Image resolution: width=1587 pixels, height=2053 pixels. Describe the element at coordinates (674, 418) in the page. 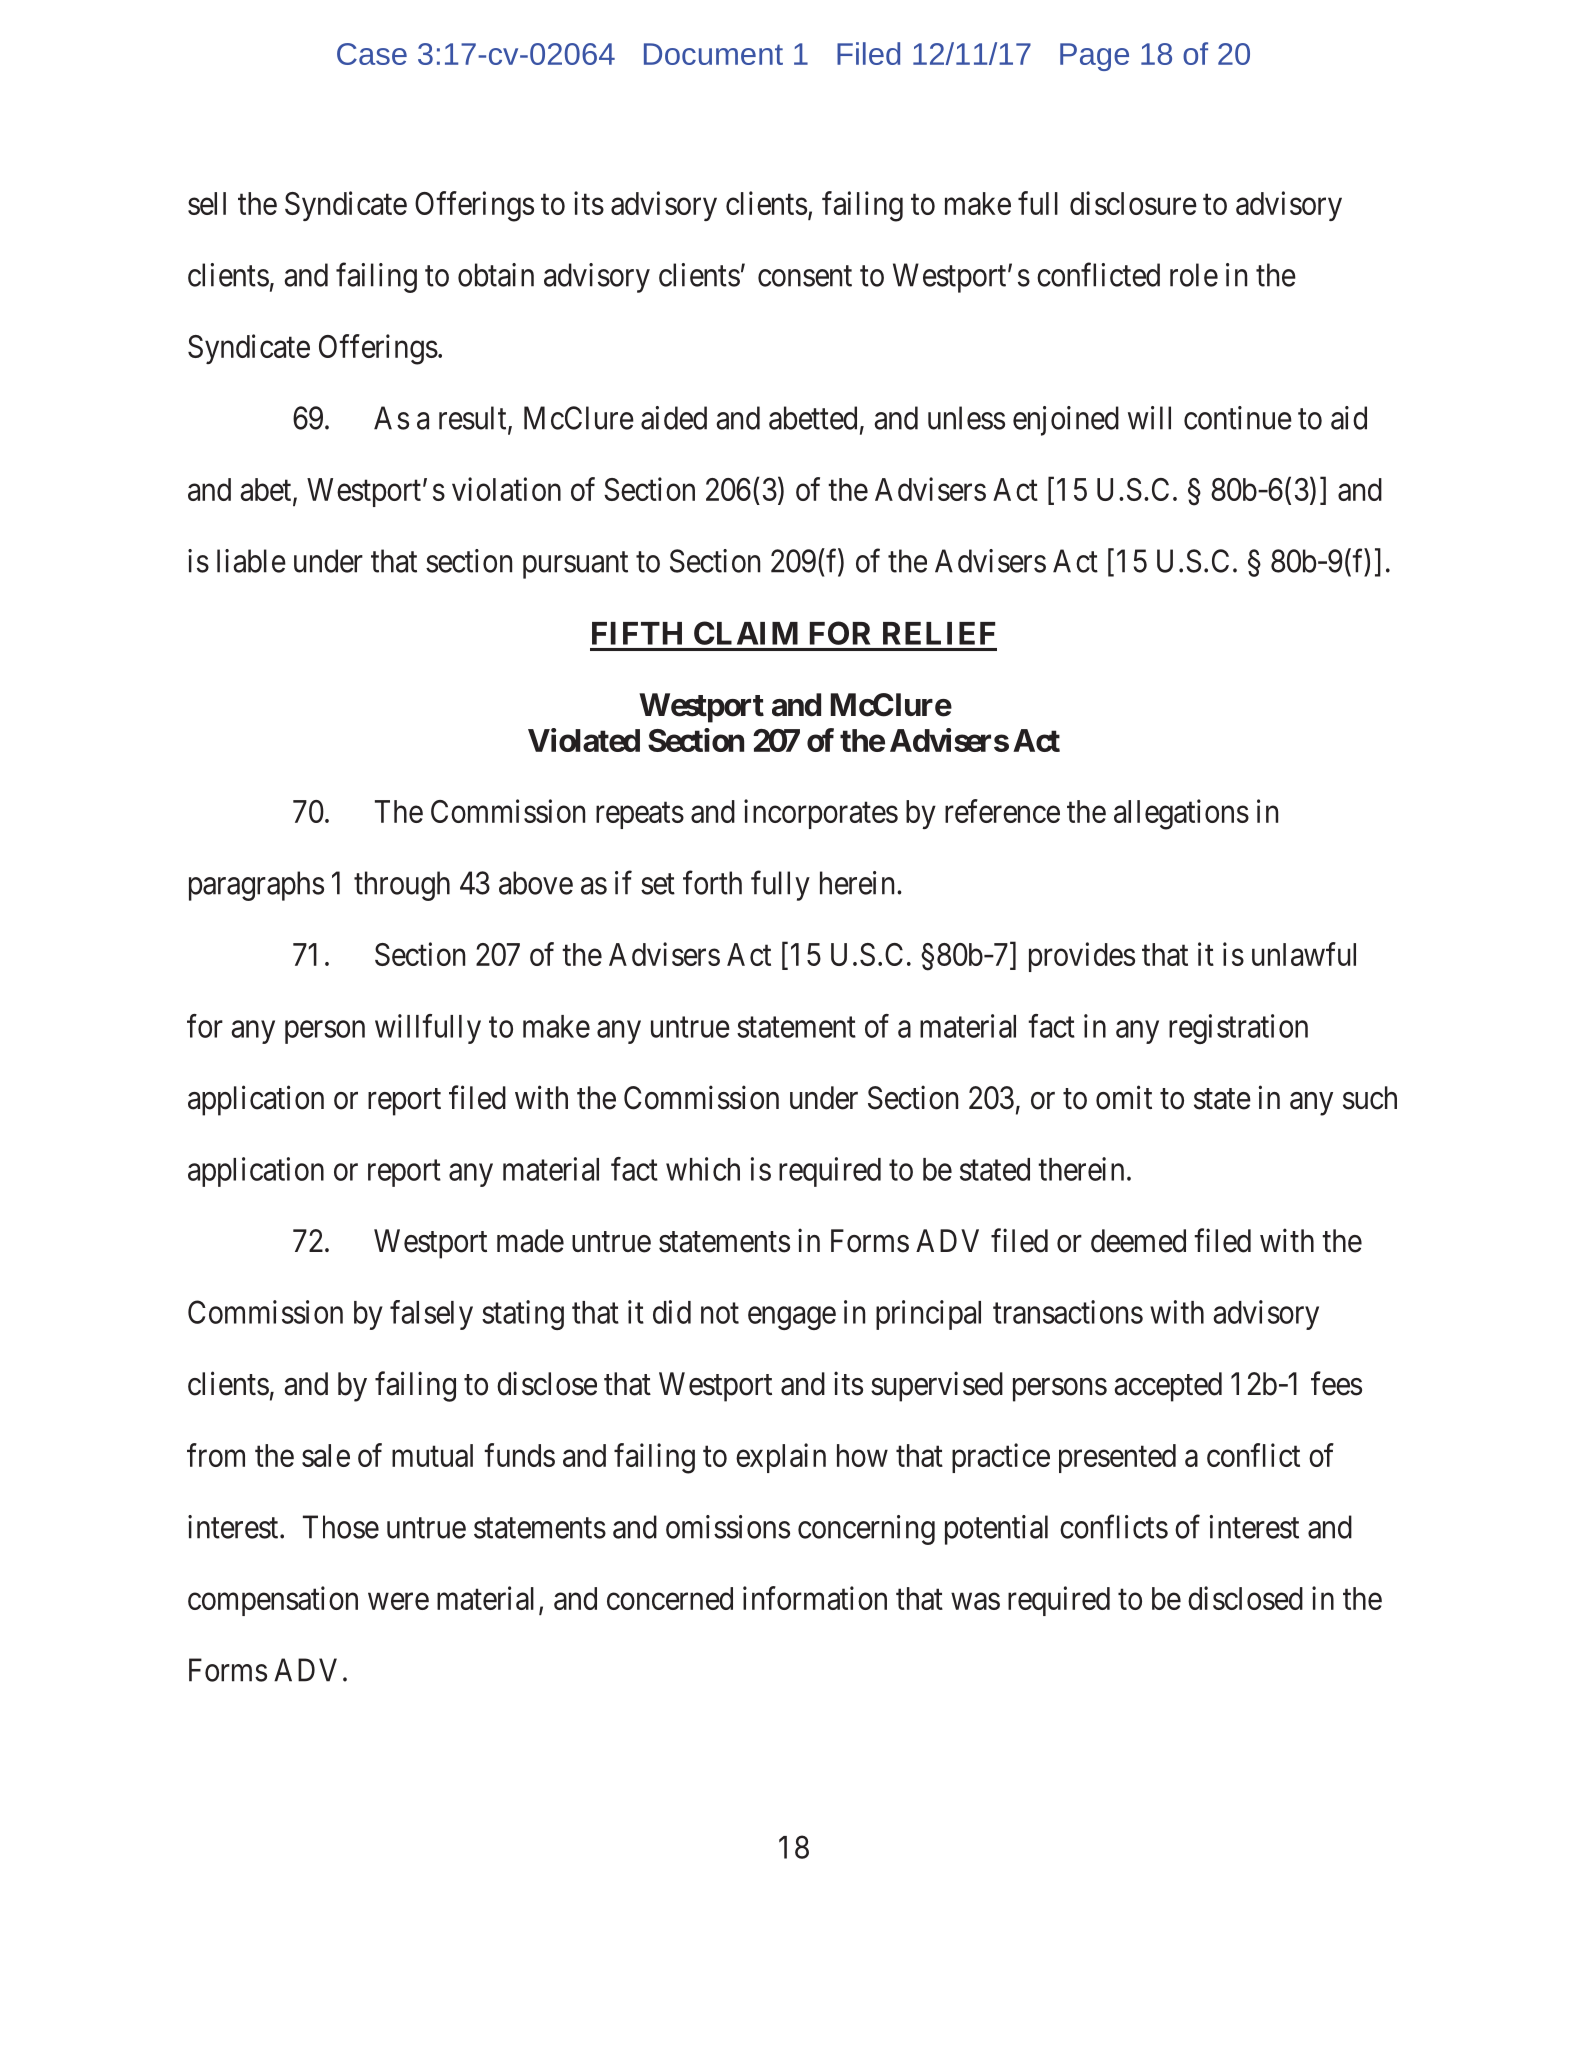

I see `aided` at that location.
